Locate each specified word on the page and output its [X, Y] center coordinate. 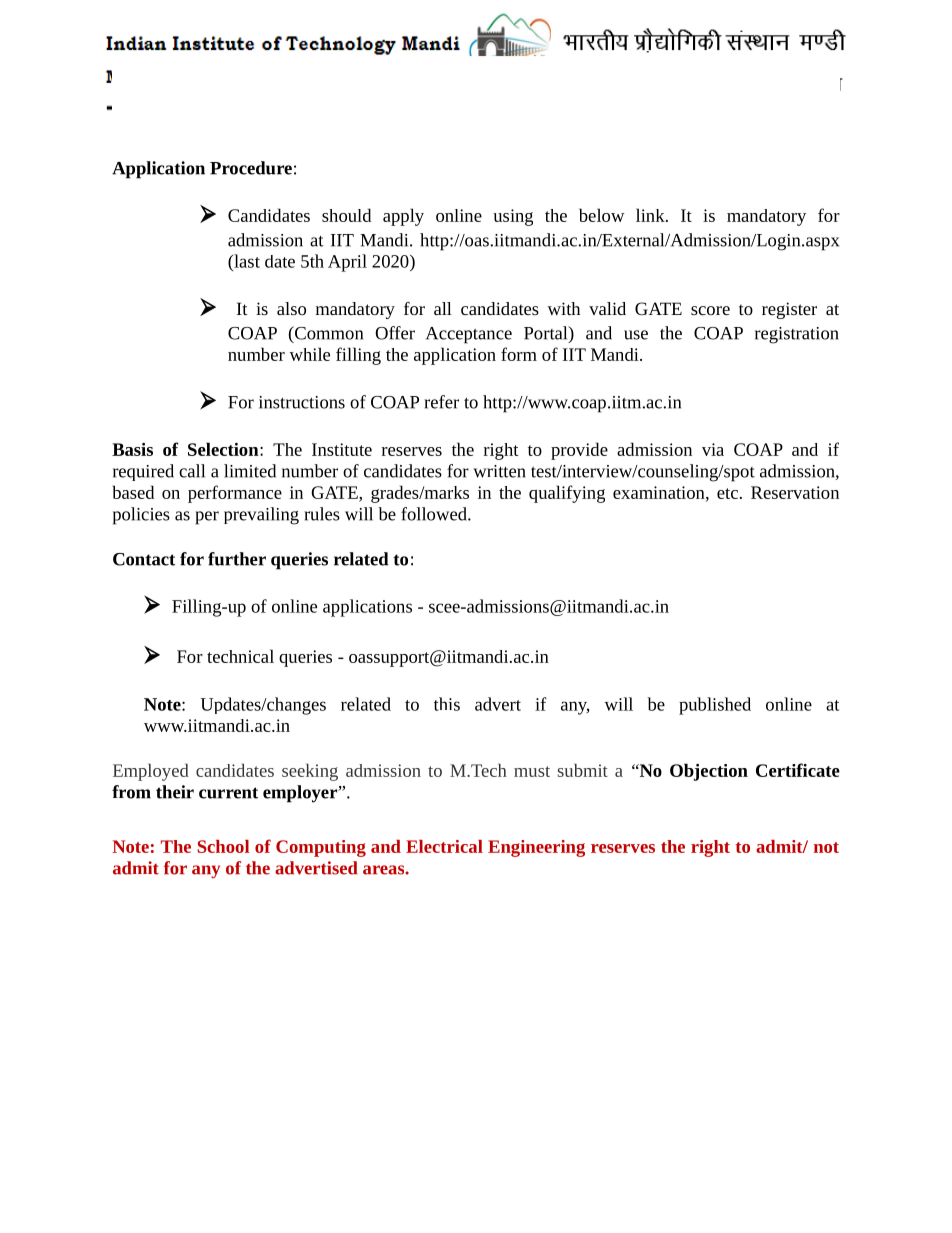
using [513, 217]
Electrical [444, 846]
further [237, 559]
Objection [709, 772]
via [713, 449]
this [447, 704]
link [651, 215]
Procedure [251, 168]
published [715, 706]
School [223, 846]
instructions [302, 402]
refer [441, 402]
